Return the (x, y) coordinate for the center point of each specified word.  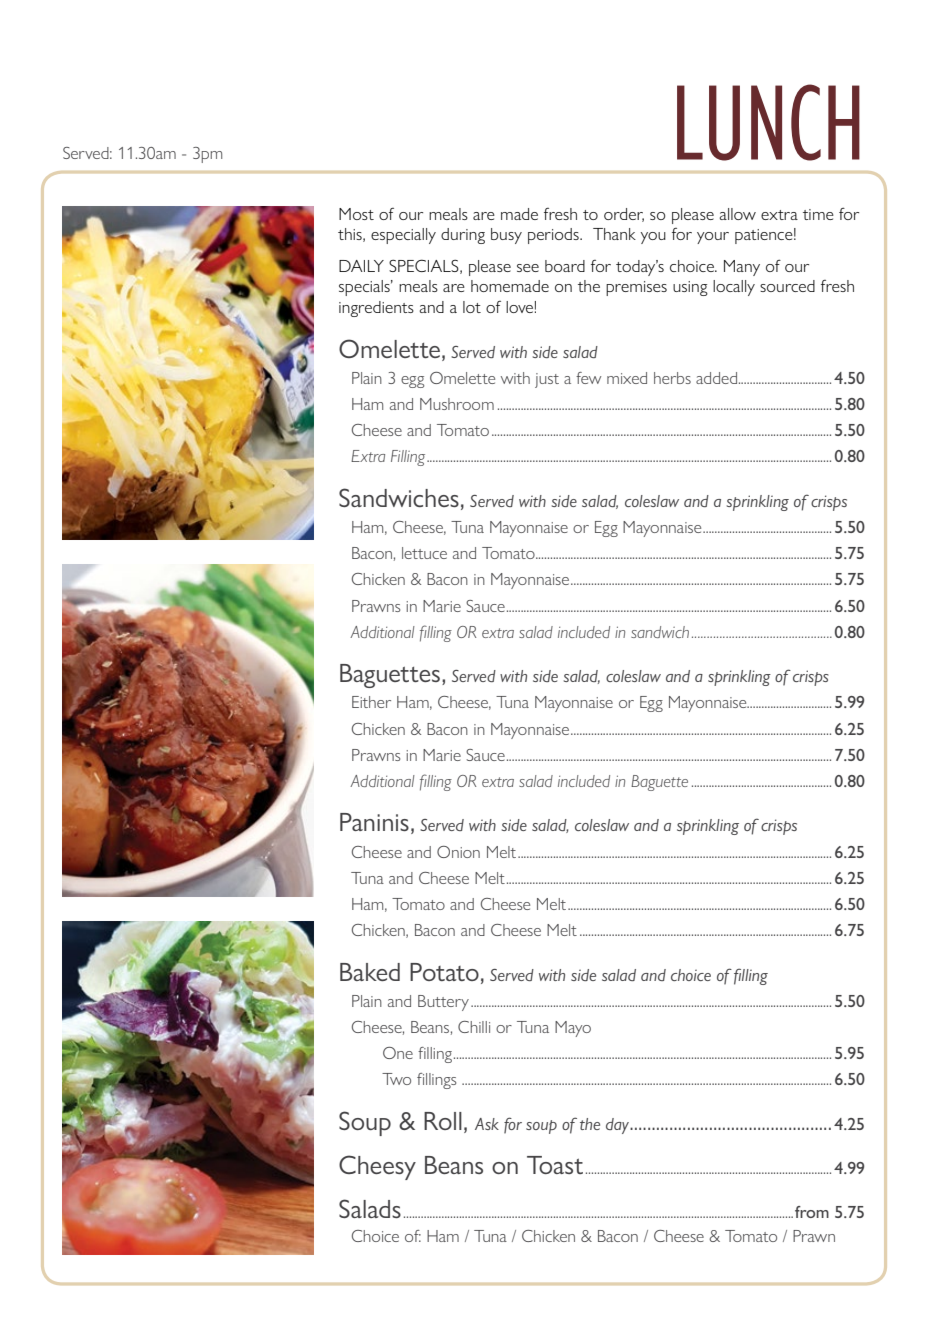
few (588, 378)
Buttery (443, 1003)
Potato (444, 972)
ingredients (376, 309)
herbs (672, 378)
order (624, 215)
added (716, 378)
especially (403, 236)
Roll (443, 1121)
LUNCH (768, 122)
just (547, 380)
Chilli (474, 1027)
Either (371, 702)
